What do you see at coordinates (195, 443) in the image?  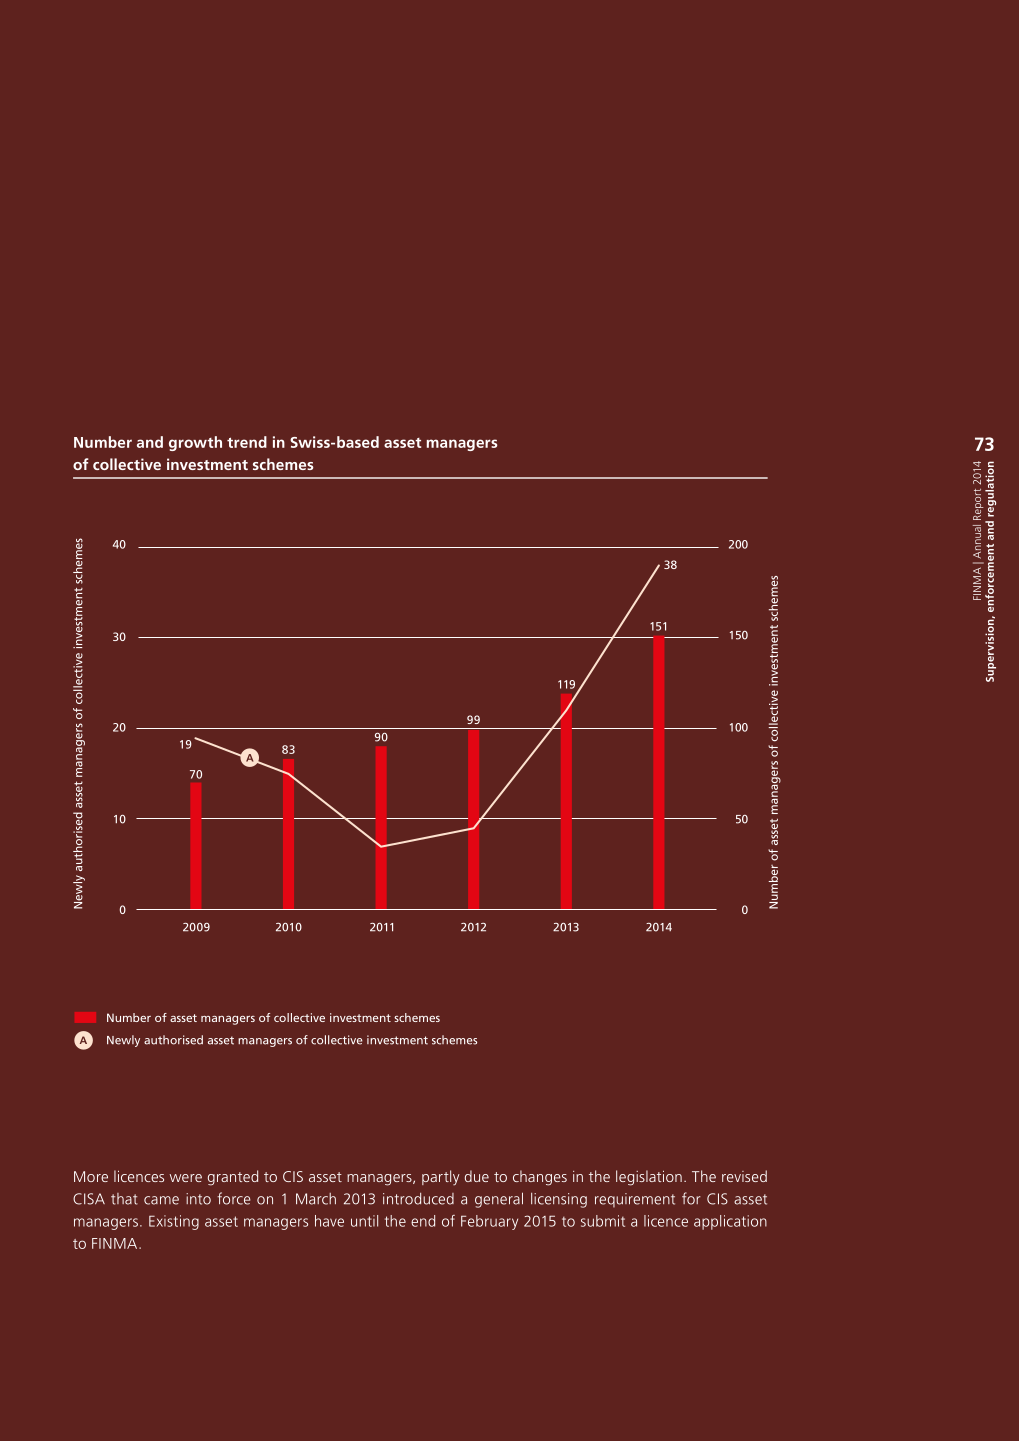 I see `growth` at bounding box center [195, 443].
